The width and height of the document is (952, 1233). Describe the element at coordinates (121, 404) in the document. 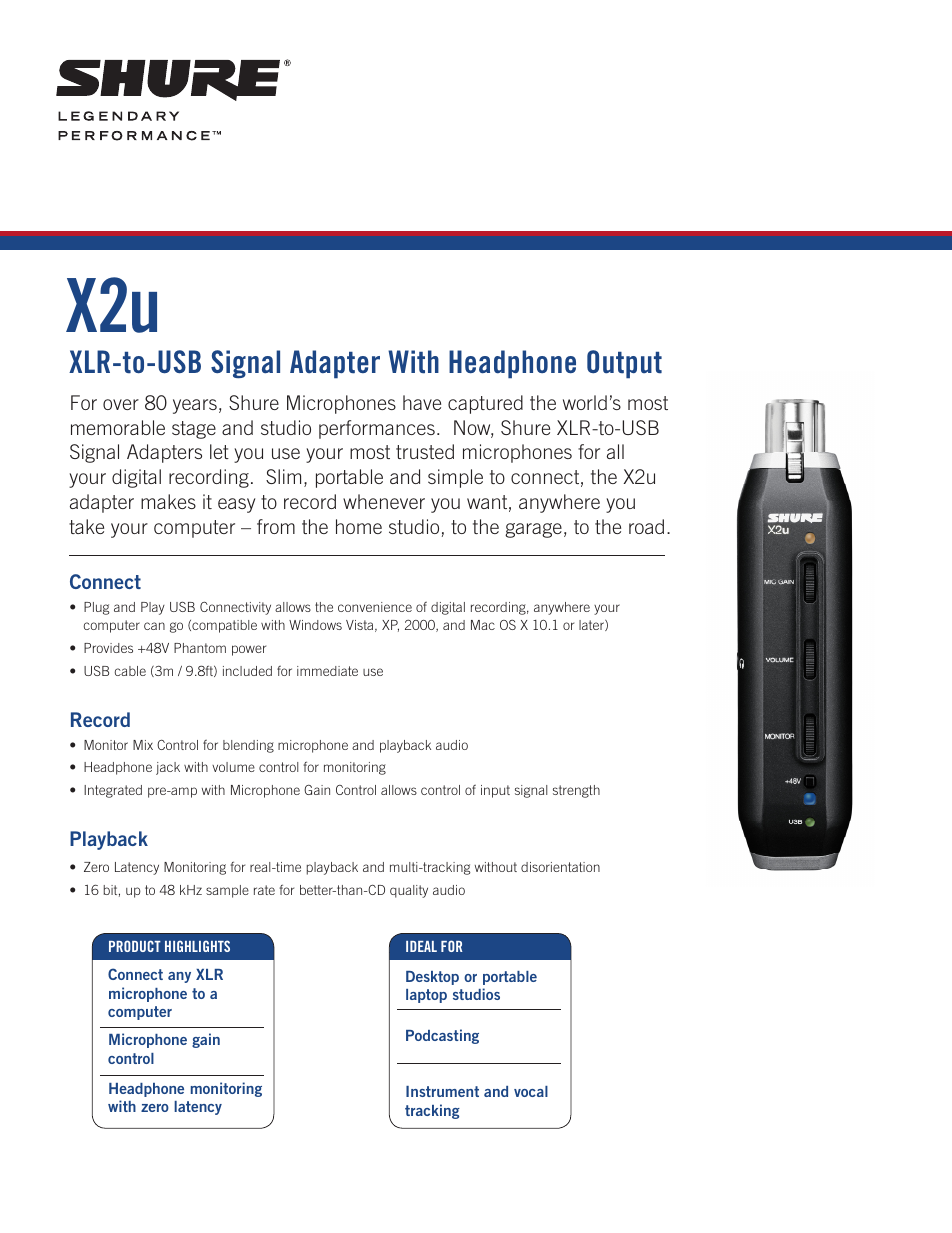

I see `over` at that location.
